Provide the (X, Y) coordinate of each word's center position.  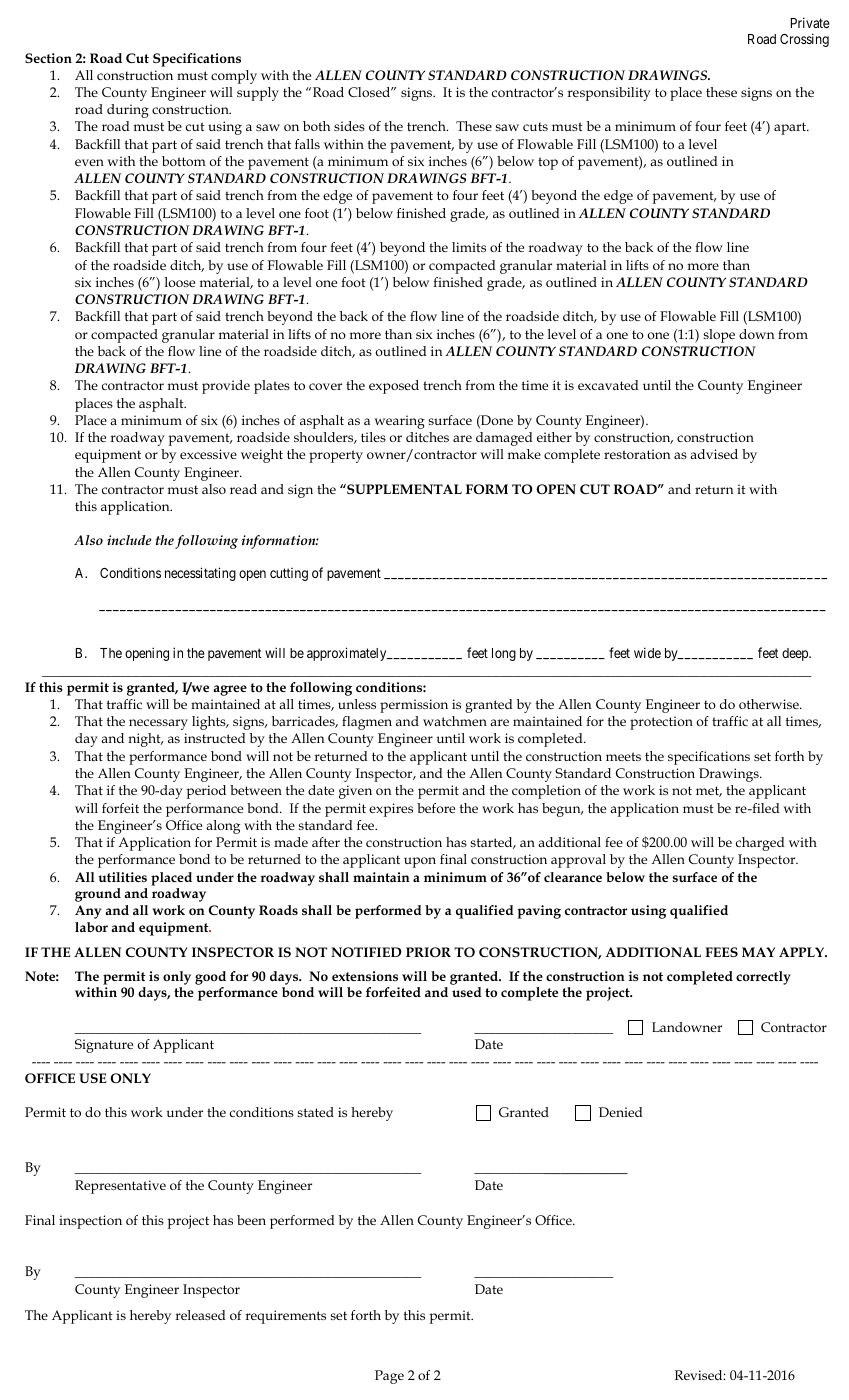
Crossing (804, 40)
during (128, 111)
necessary (158, 724)
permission (414, 706)
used (467, 992)
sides (349, 126)
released (200, 1315)
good (210, 978)
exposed (394, 387)
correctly (763, 978)
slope (719, 336)
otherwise (770, 704)
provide (226, 387)
